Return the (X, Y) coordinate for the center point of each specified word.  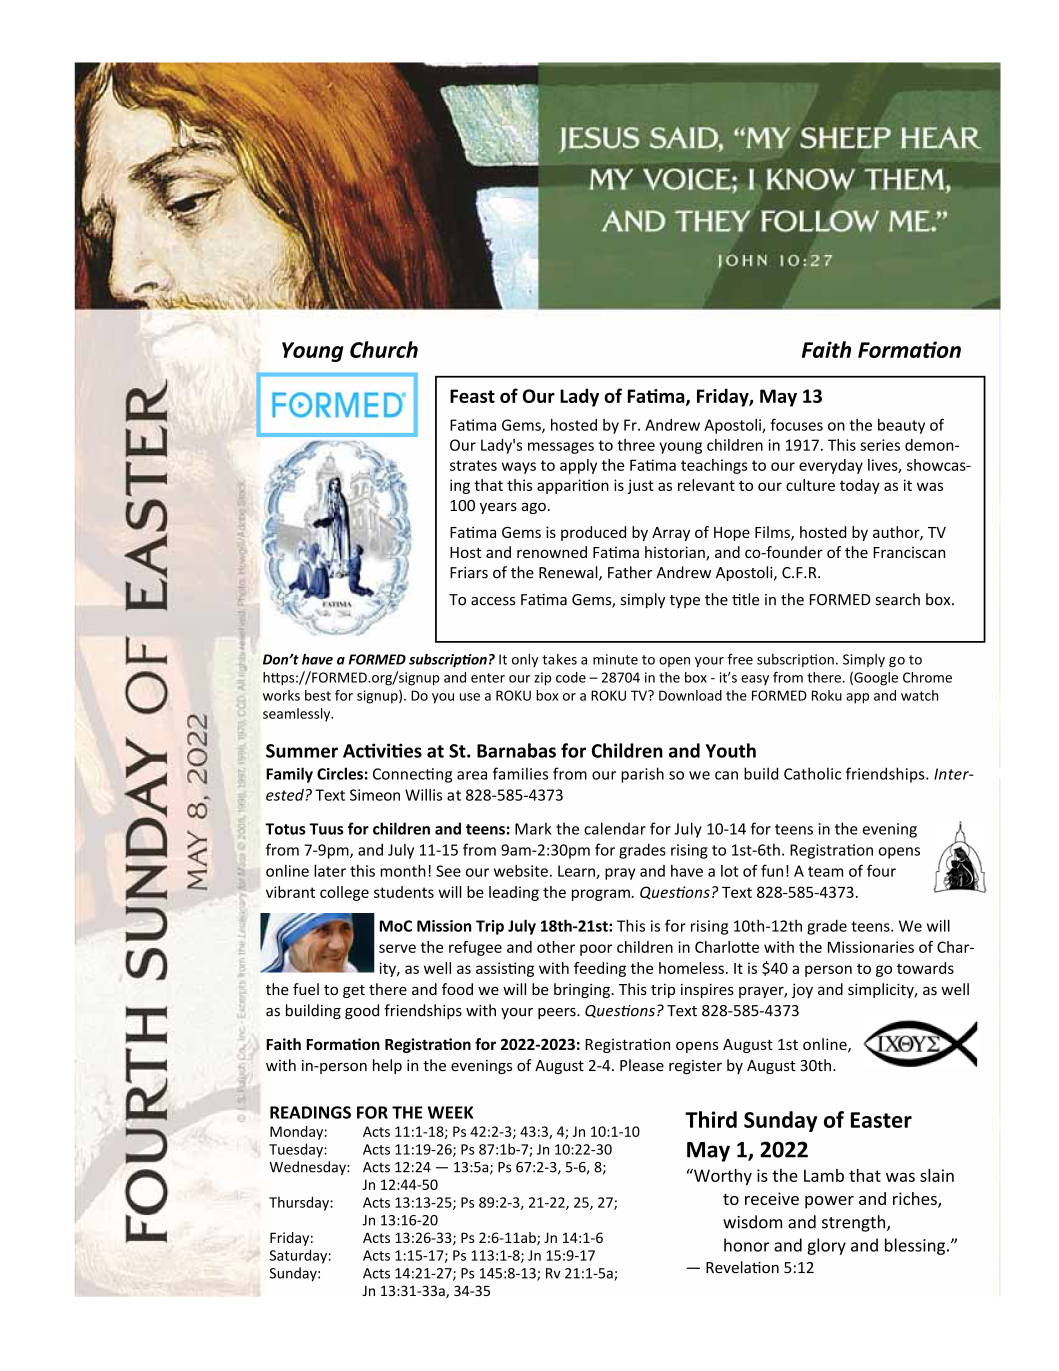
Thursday (300, 1203)
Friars (469, 573)
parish (642, 775)
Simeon (375, 795)
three (636, 445)
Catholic (812, 773)
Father (630, 572)
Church (384, 349)
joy (802, 991)
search (897, 599)
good (362, 1011)
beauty (901, 426)
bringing (583, 990)
